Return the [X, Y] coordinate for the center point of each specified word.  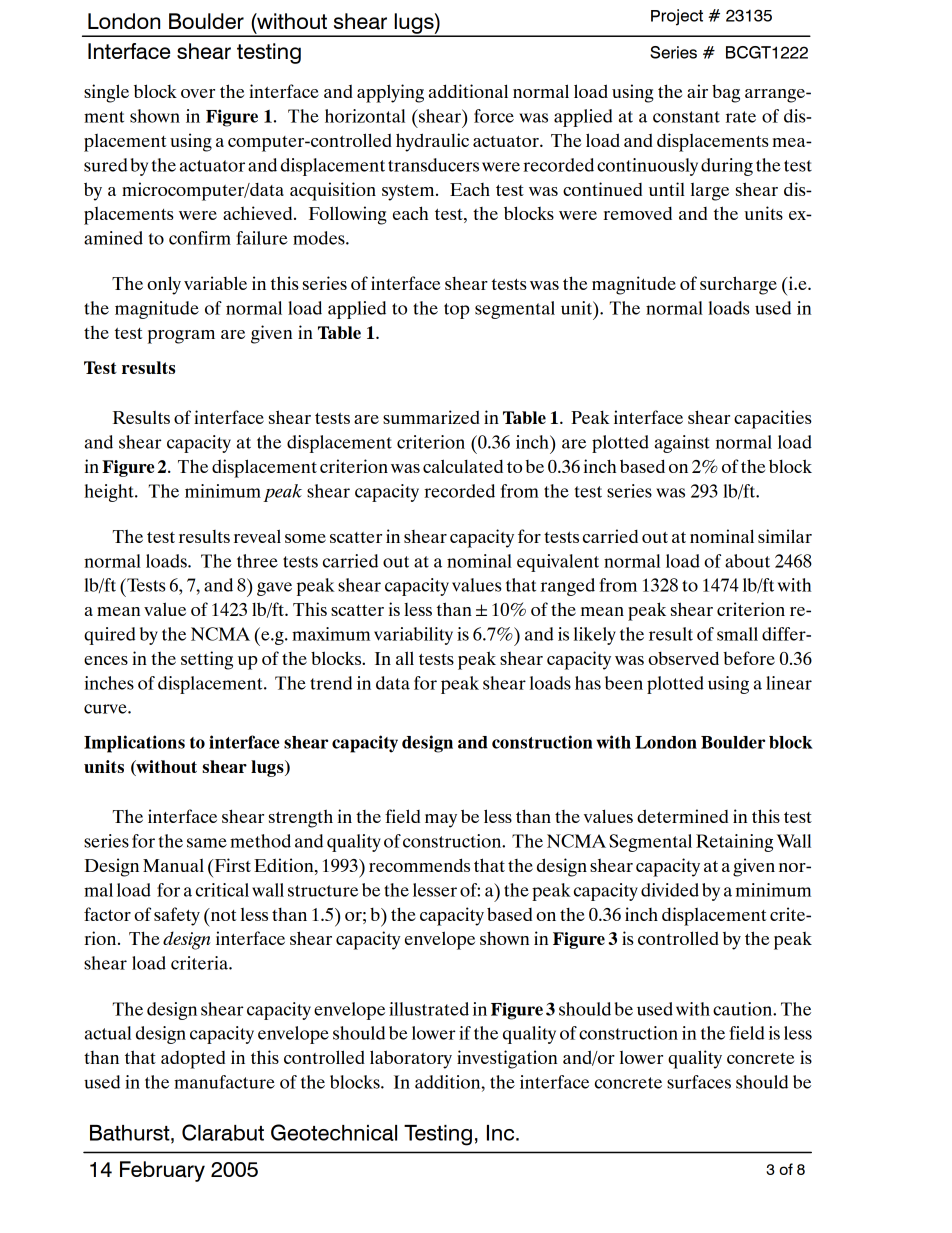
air [697, 91]
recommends [419, 865]
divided [670, 890]
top [457, 311]
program [181, 337]
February [162, 1171]
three [257, 561]
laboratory [411, 1059]
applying [390, 93]
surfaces [699, 1082]
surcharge [738, 285]
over [198, 93]
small [737, 634]
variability [413, 636]
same [207, 843]
